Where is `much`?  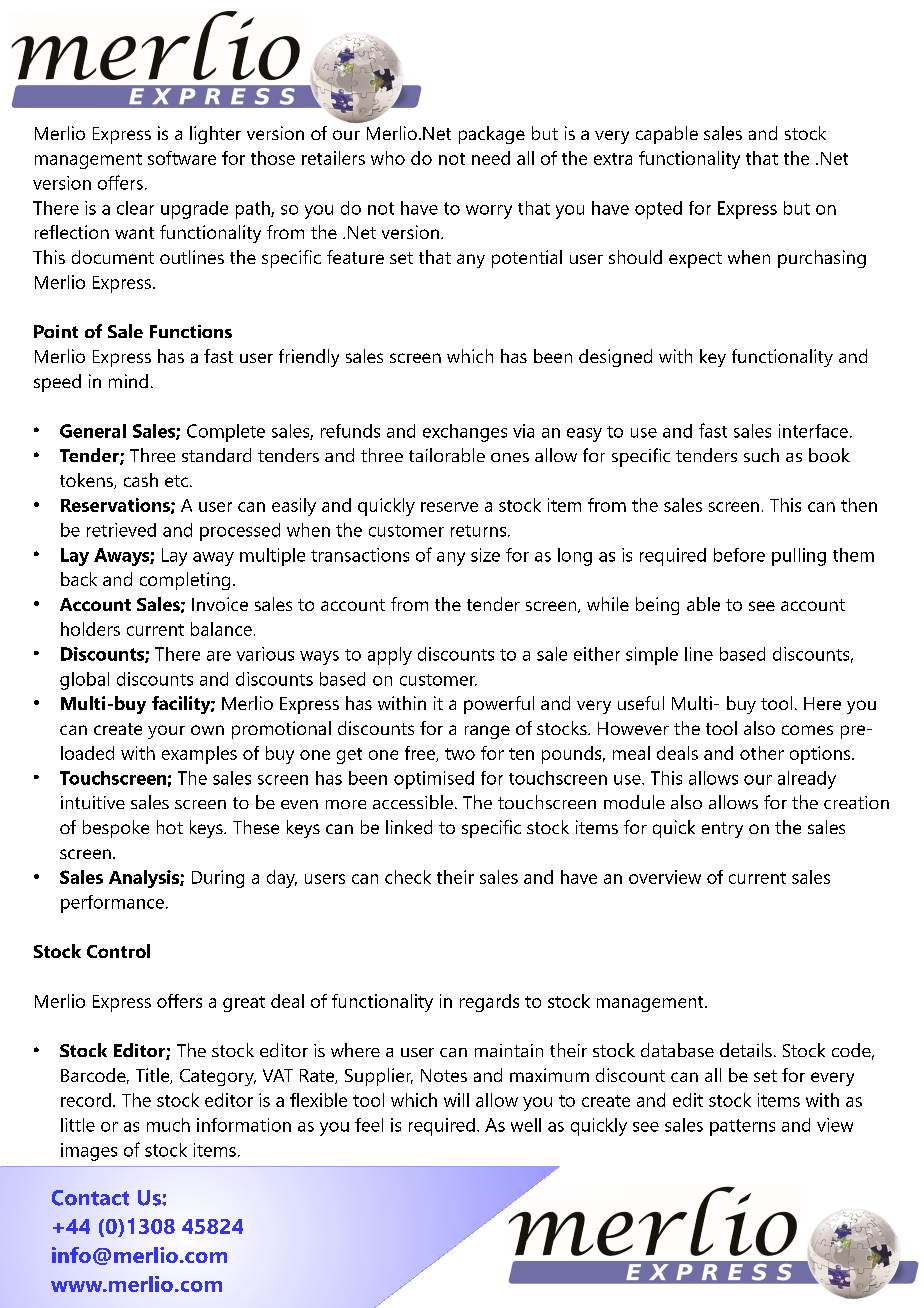 much is located at coordinates (168, 1125).
